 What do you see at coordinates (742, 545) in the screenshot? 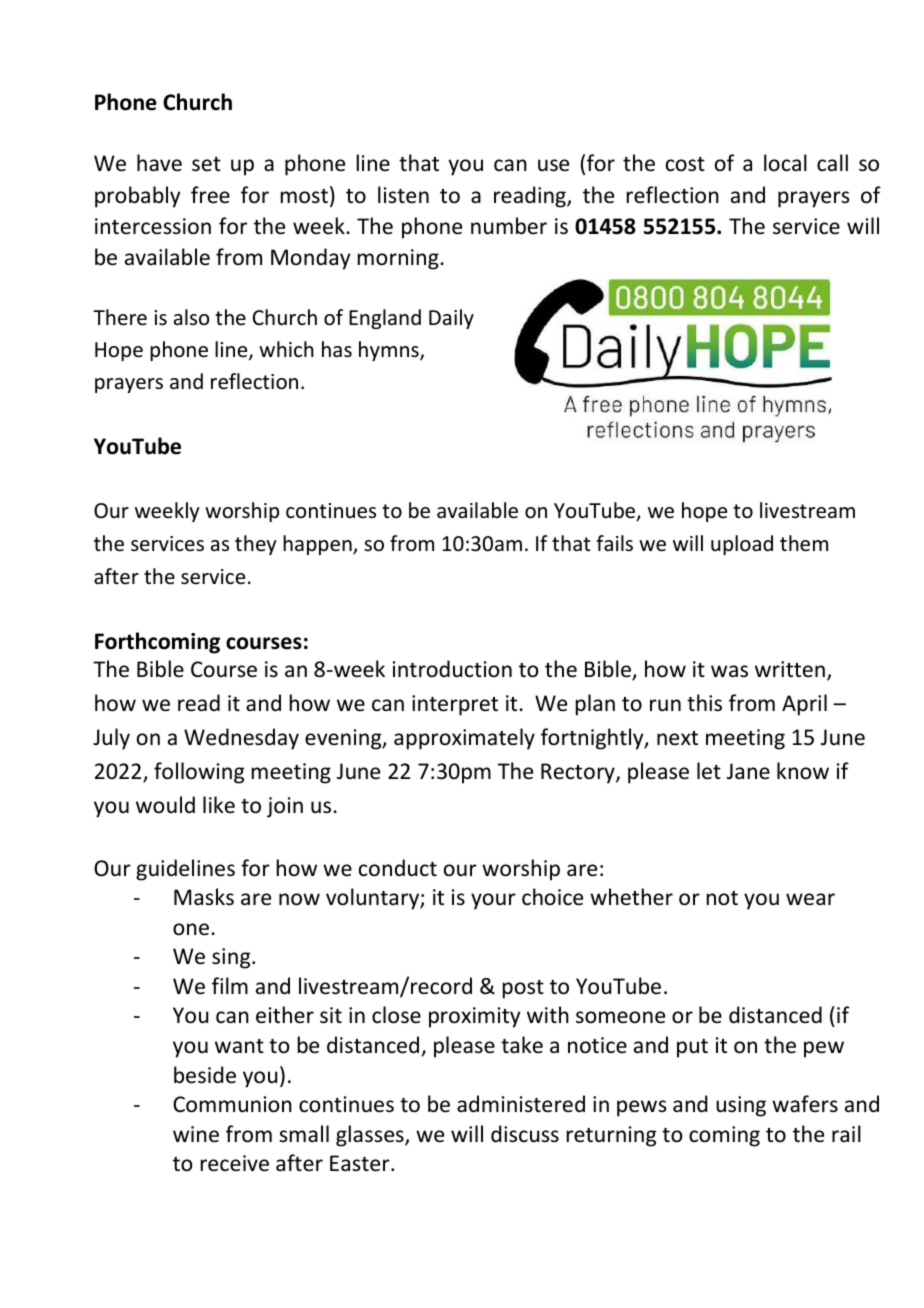
I see `upload` at bounding box center [742, 545].
